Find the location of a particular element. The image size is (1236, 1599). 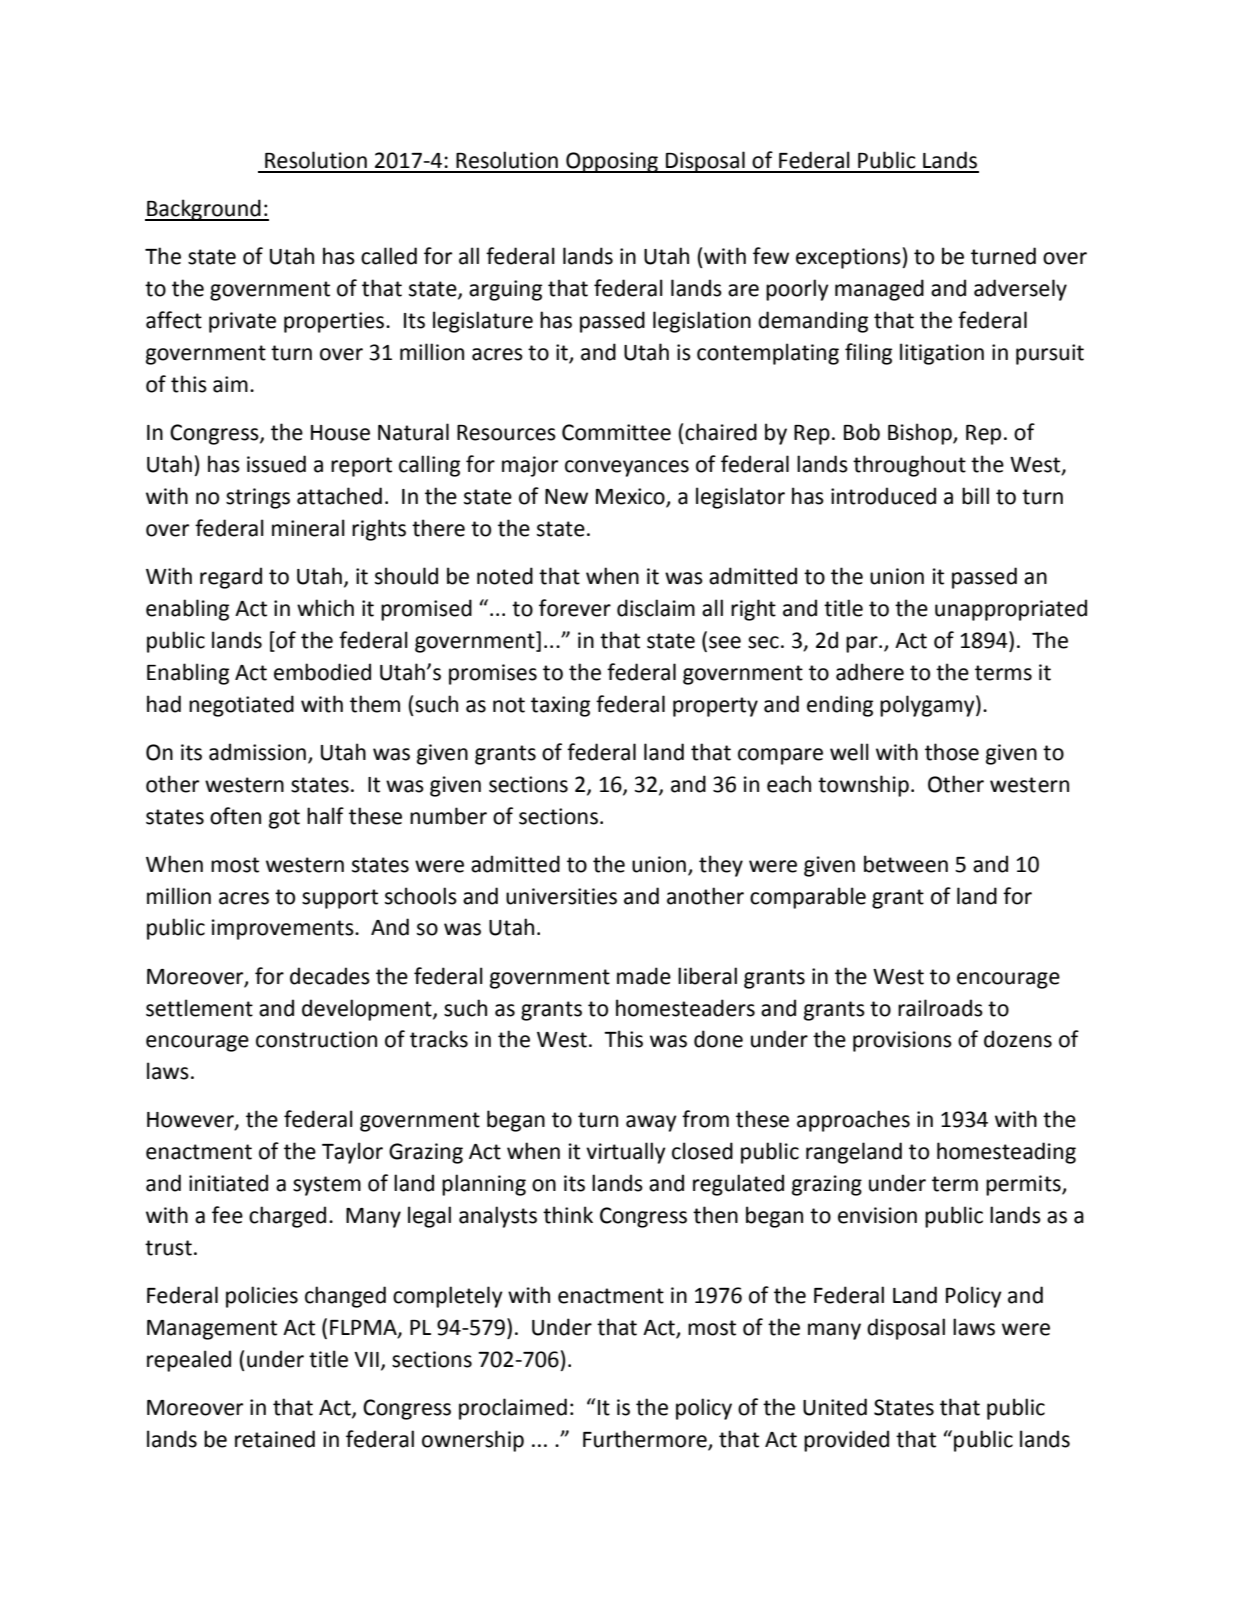

made is located at coordinates (644, 976).
